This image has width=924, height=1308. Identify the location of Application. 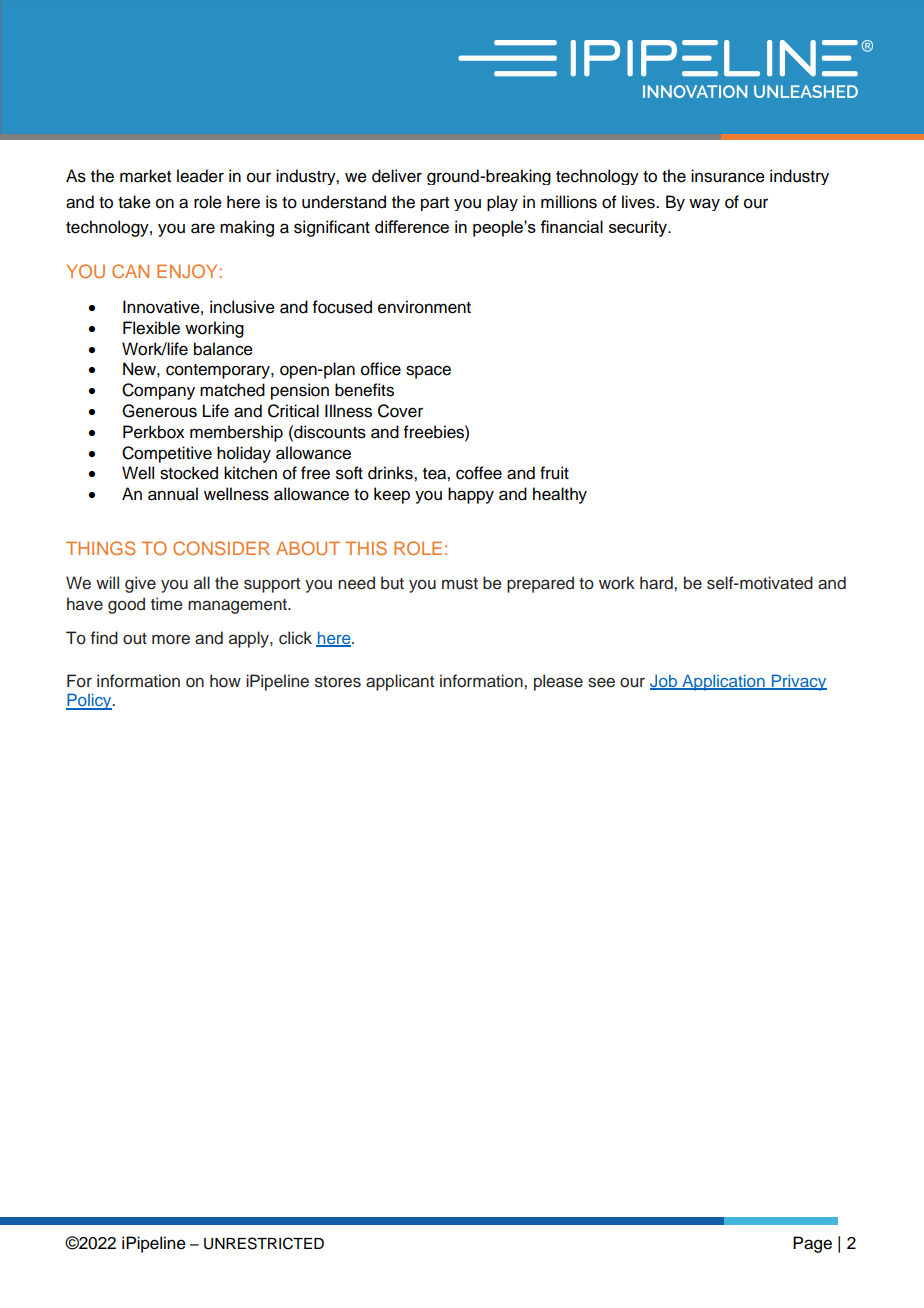
(723, 682).
